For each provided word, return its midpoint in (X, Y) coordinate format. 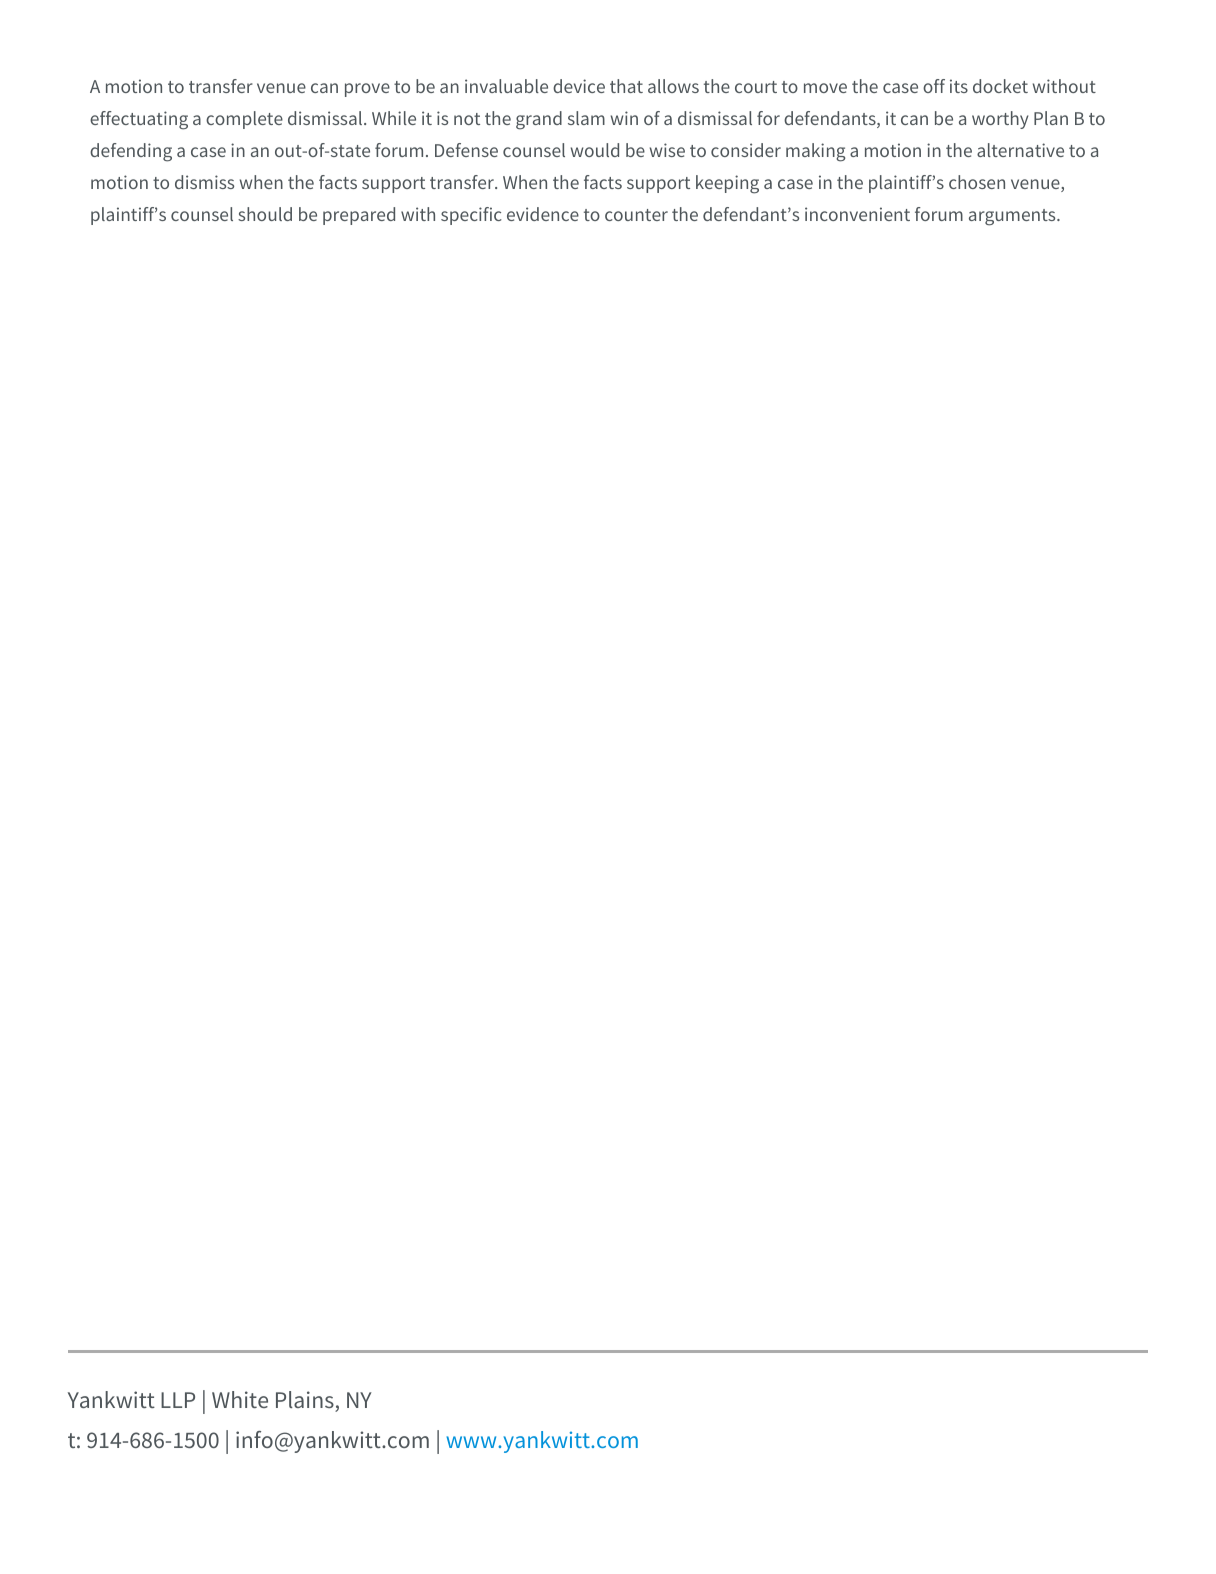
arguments (1013, 217)
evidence (543, 214)
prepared (359, 216)
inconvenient (857, 214)
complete (244, 120)
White (240, 1399)
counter (636, 215)
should (265, 214)
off (934, 86)
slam (586, 118)
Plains (306, 1401)
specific (471, 216)
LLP (178, 1400)
